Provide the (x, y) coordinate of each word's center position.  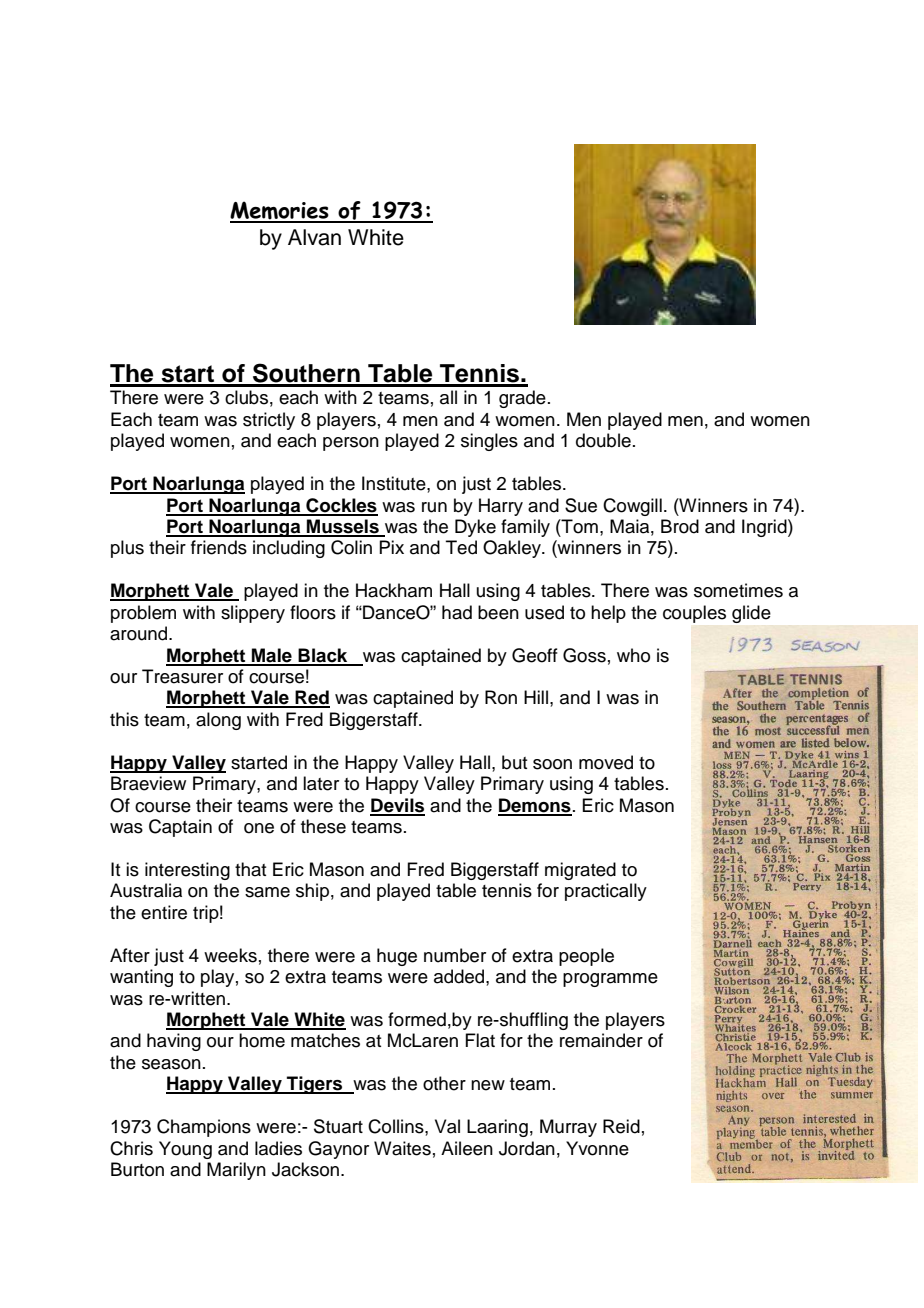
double (603, 440)
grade (522, 399)
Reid (621, 1126)
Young (185, 1150)
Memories (280, 211)
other (444, 1083)
